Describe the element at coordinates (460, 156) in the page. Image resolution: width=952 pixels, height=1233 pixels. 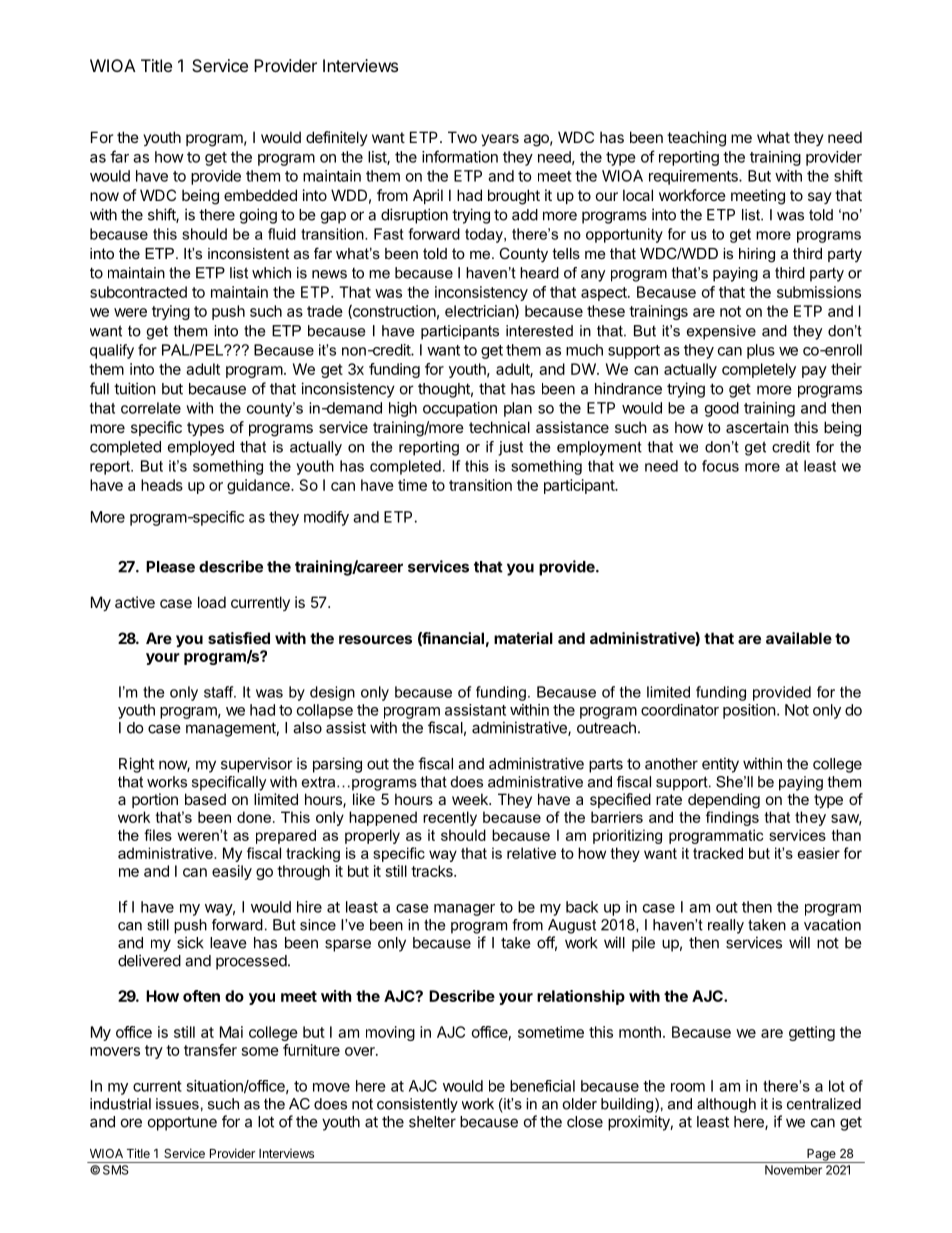
I see `information` at that location.
